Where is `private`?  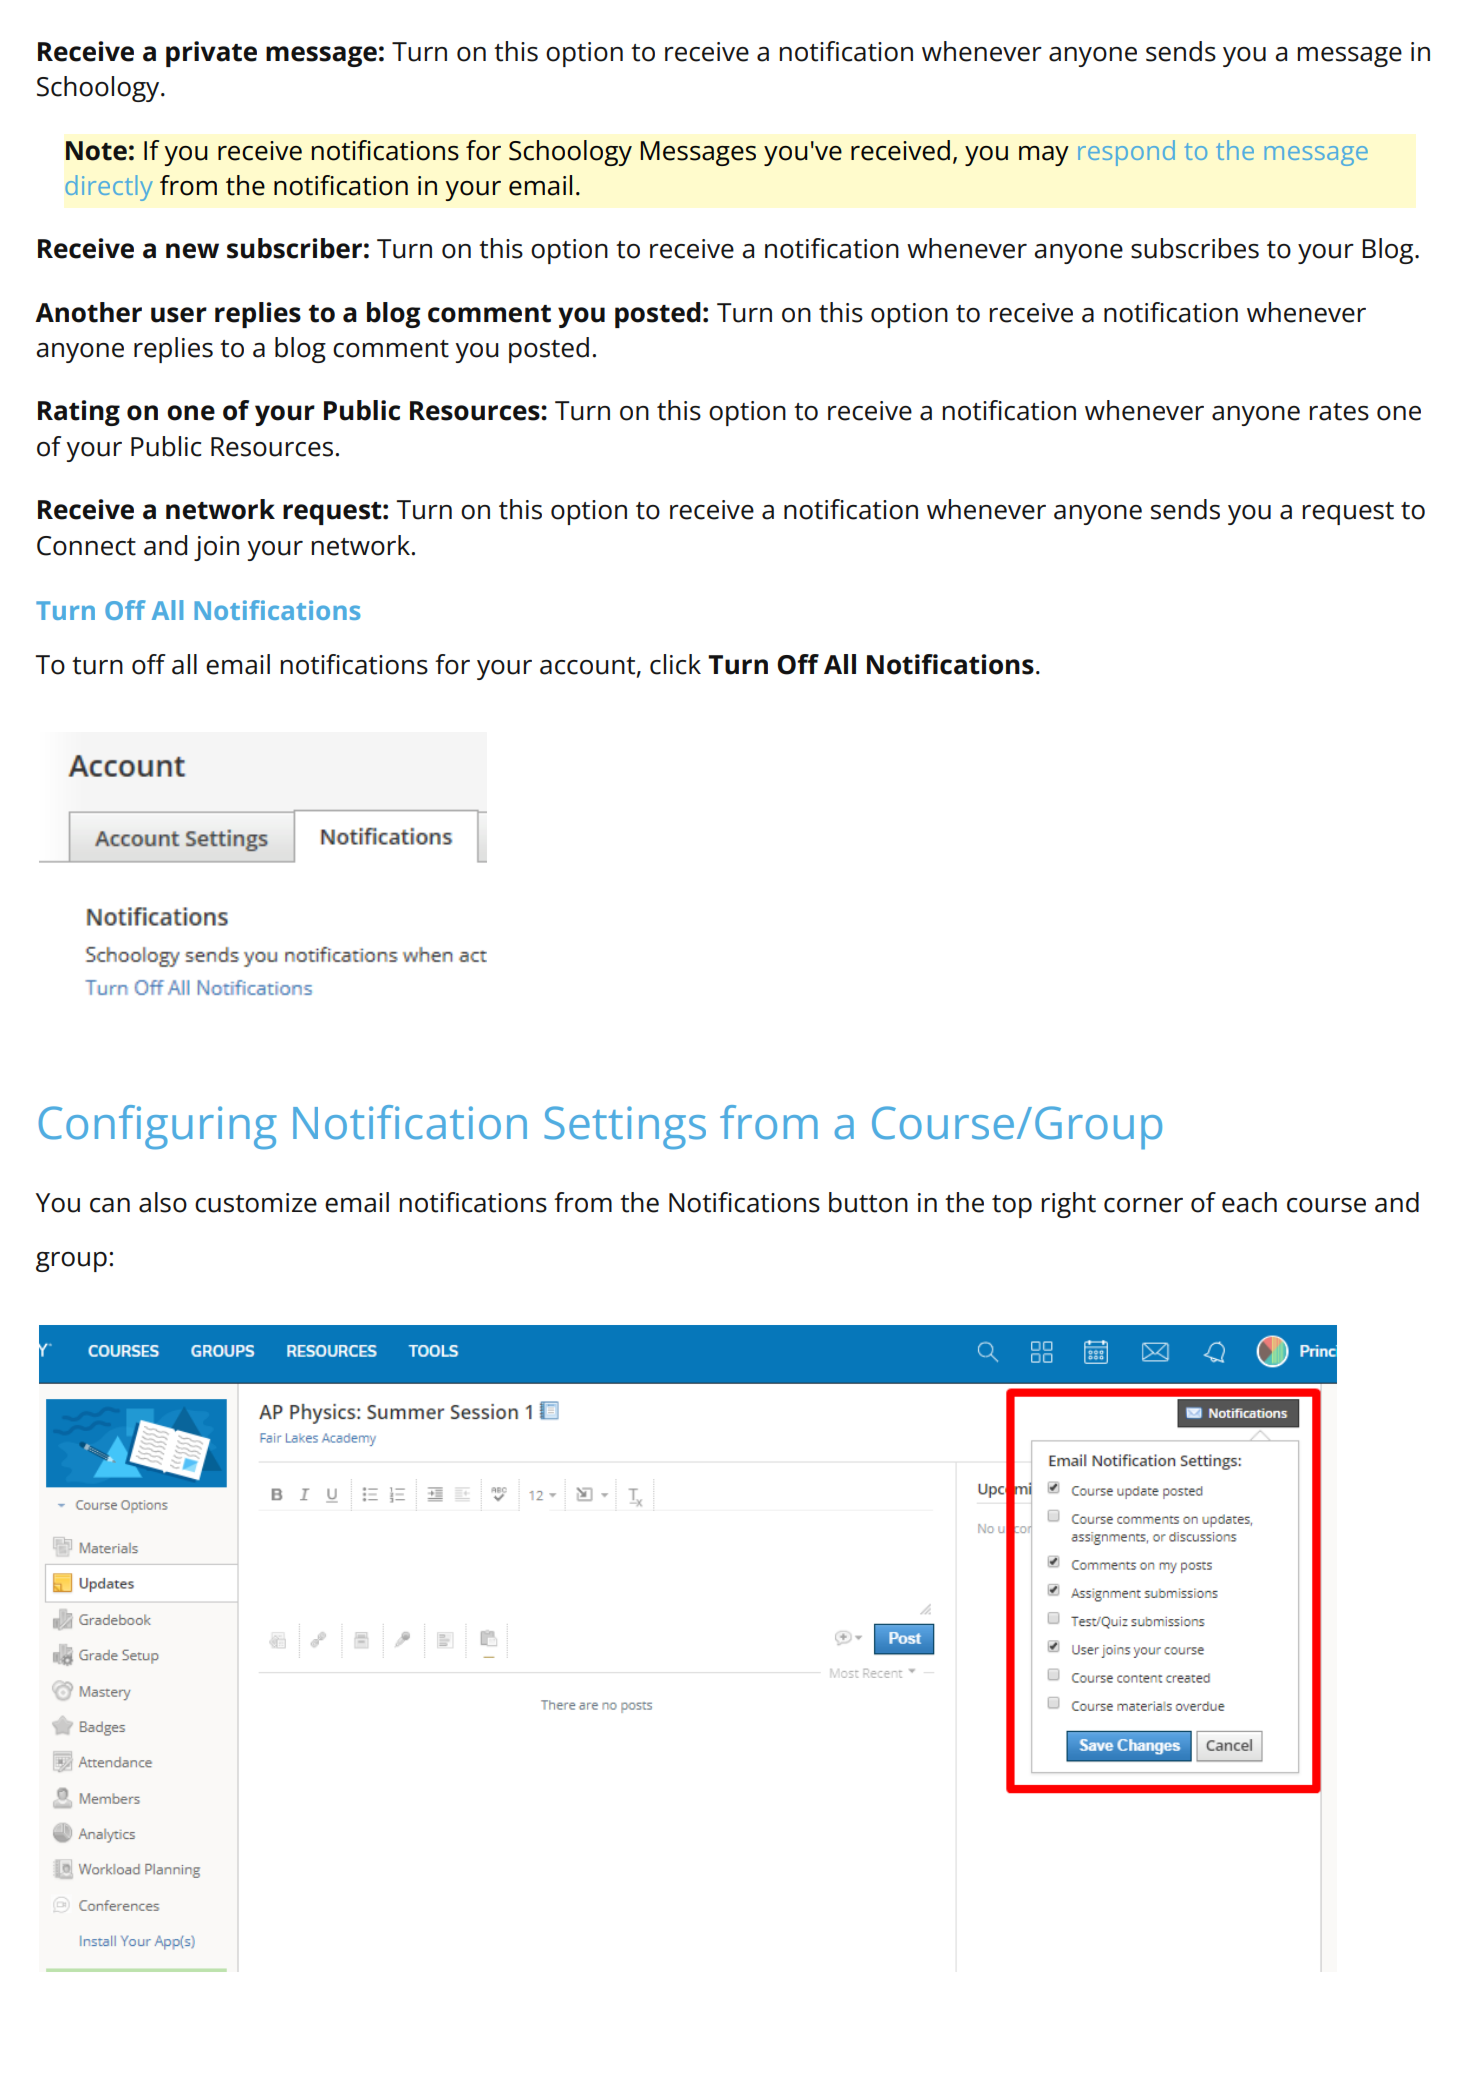
private is located at coordinates (211, 54).
